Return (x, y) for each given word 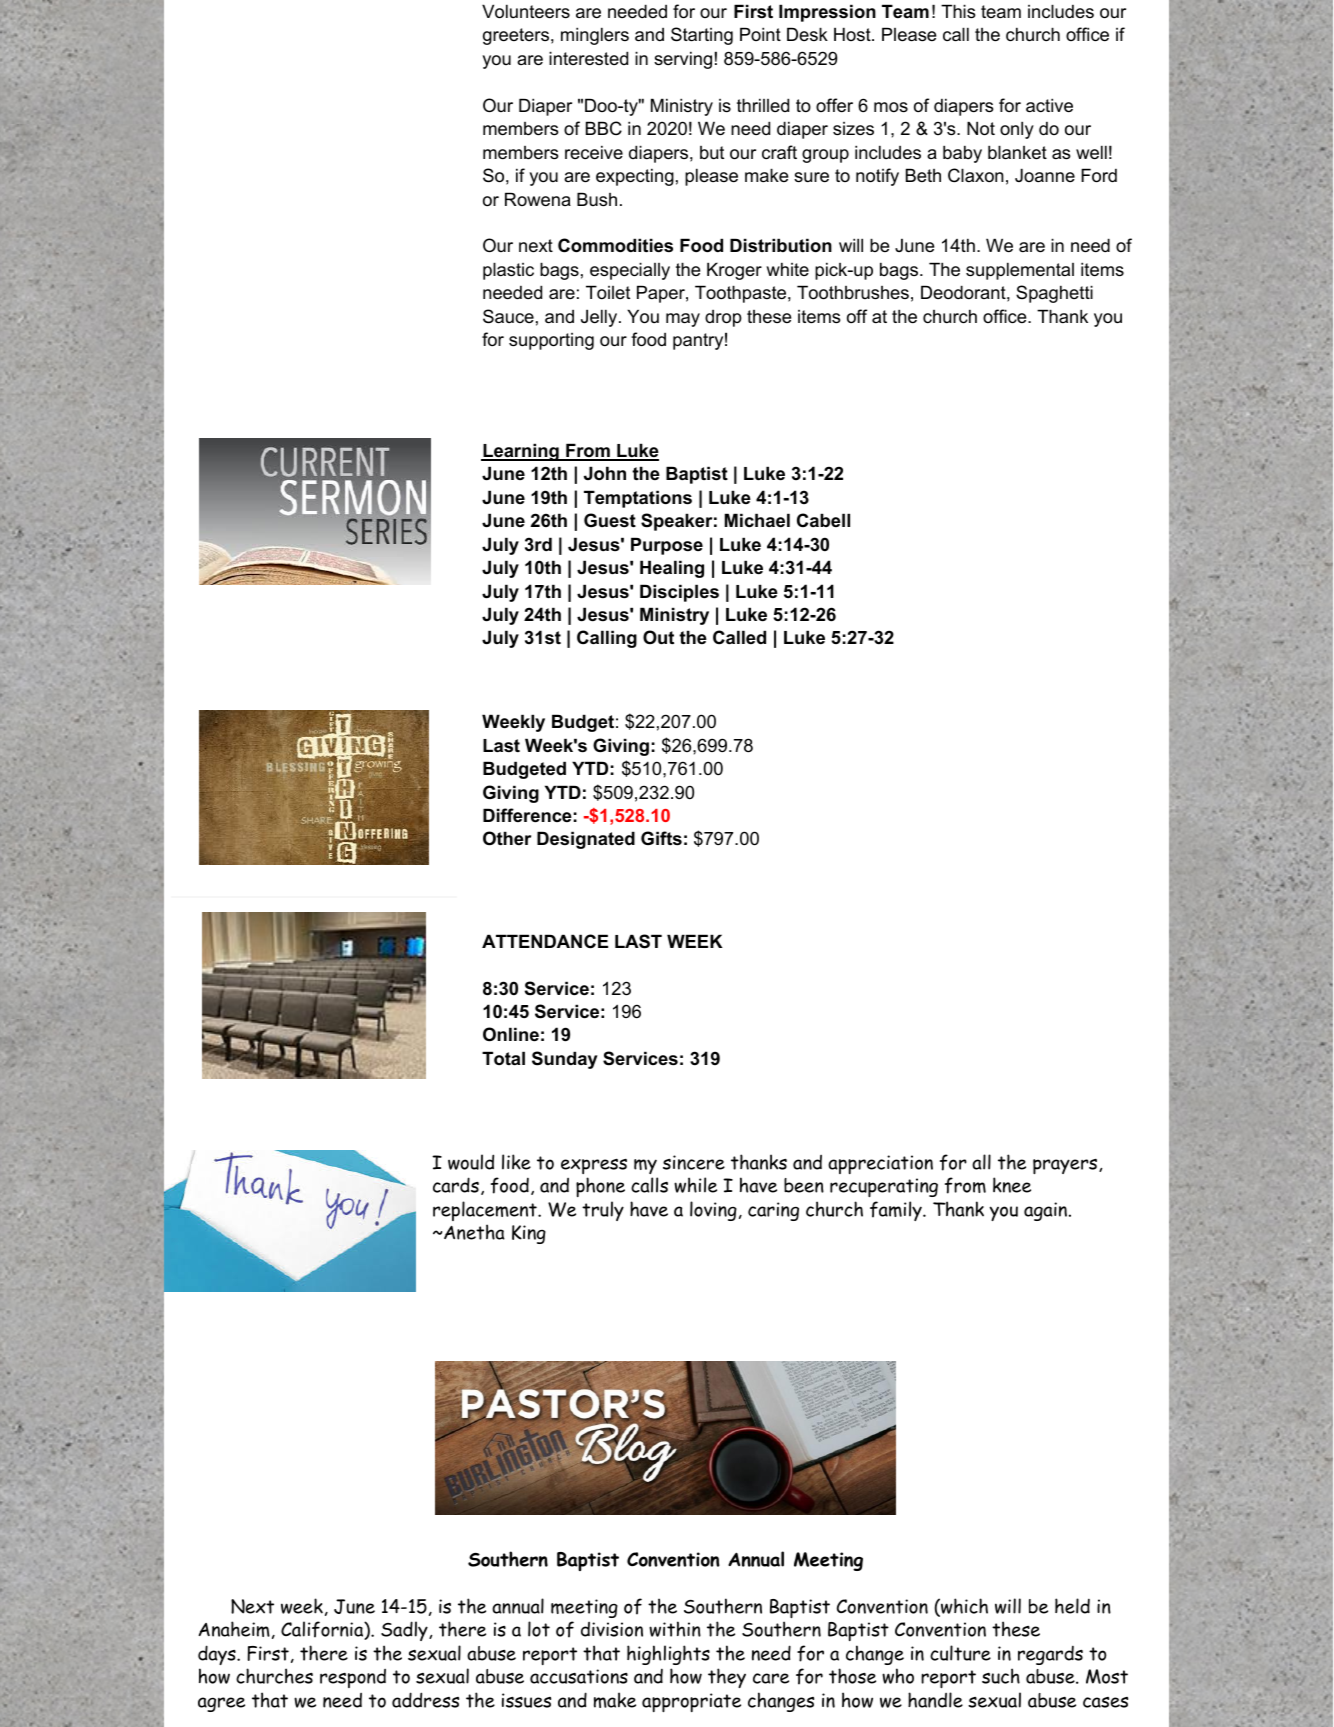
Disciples (679, 593)
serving (683, 60)
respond (353, 1678)
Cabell (823, 520)
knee (1012, 1185)
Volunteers (526, 11)
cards (456, 1185)
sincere (694, 1162)
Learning (521, 452)
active (1049, 105)
